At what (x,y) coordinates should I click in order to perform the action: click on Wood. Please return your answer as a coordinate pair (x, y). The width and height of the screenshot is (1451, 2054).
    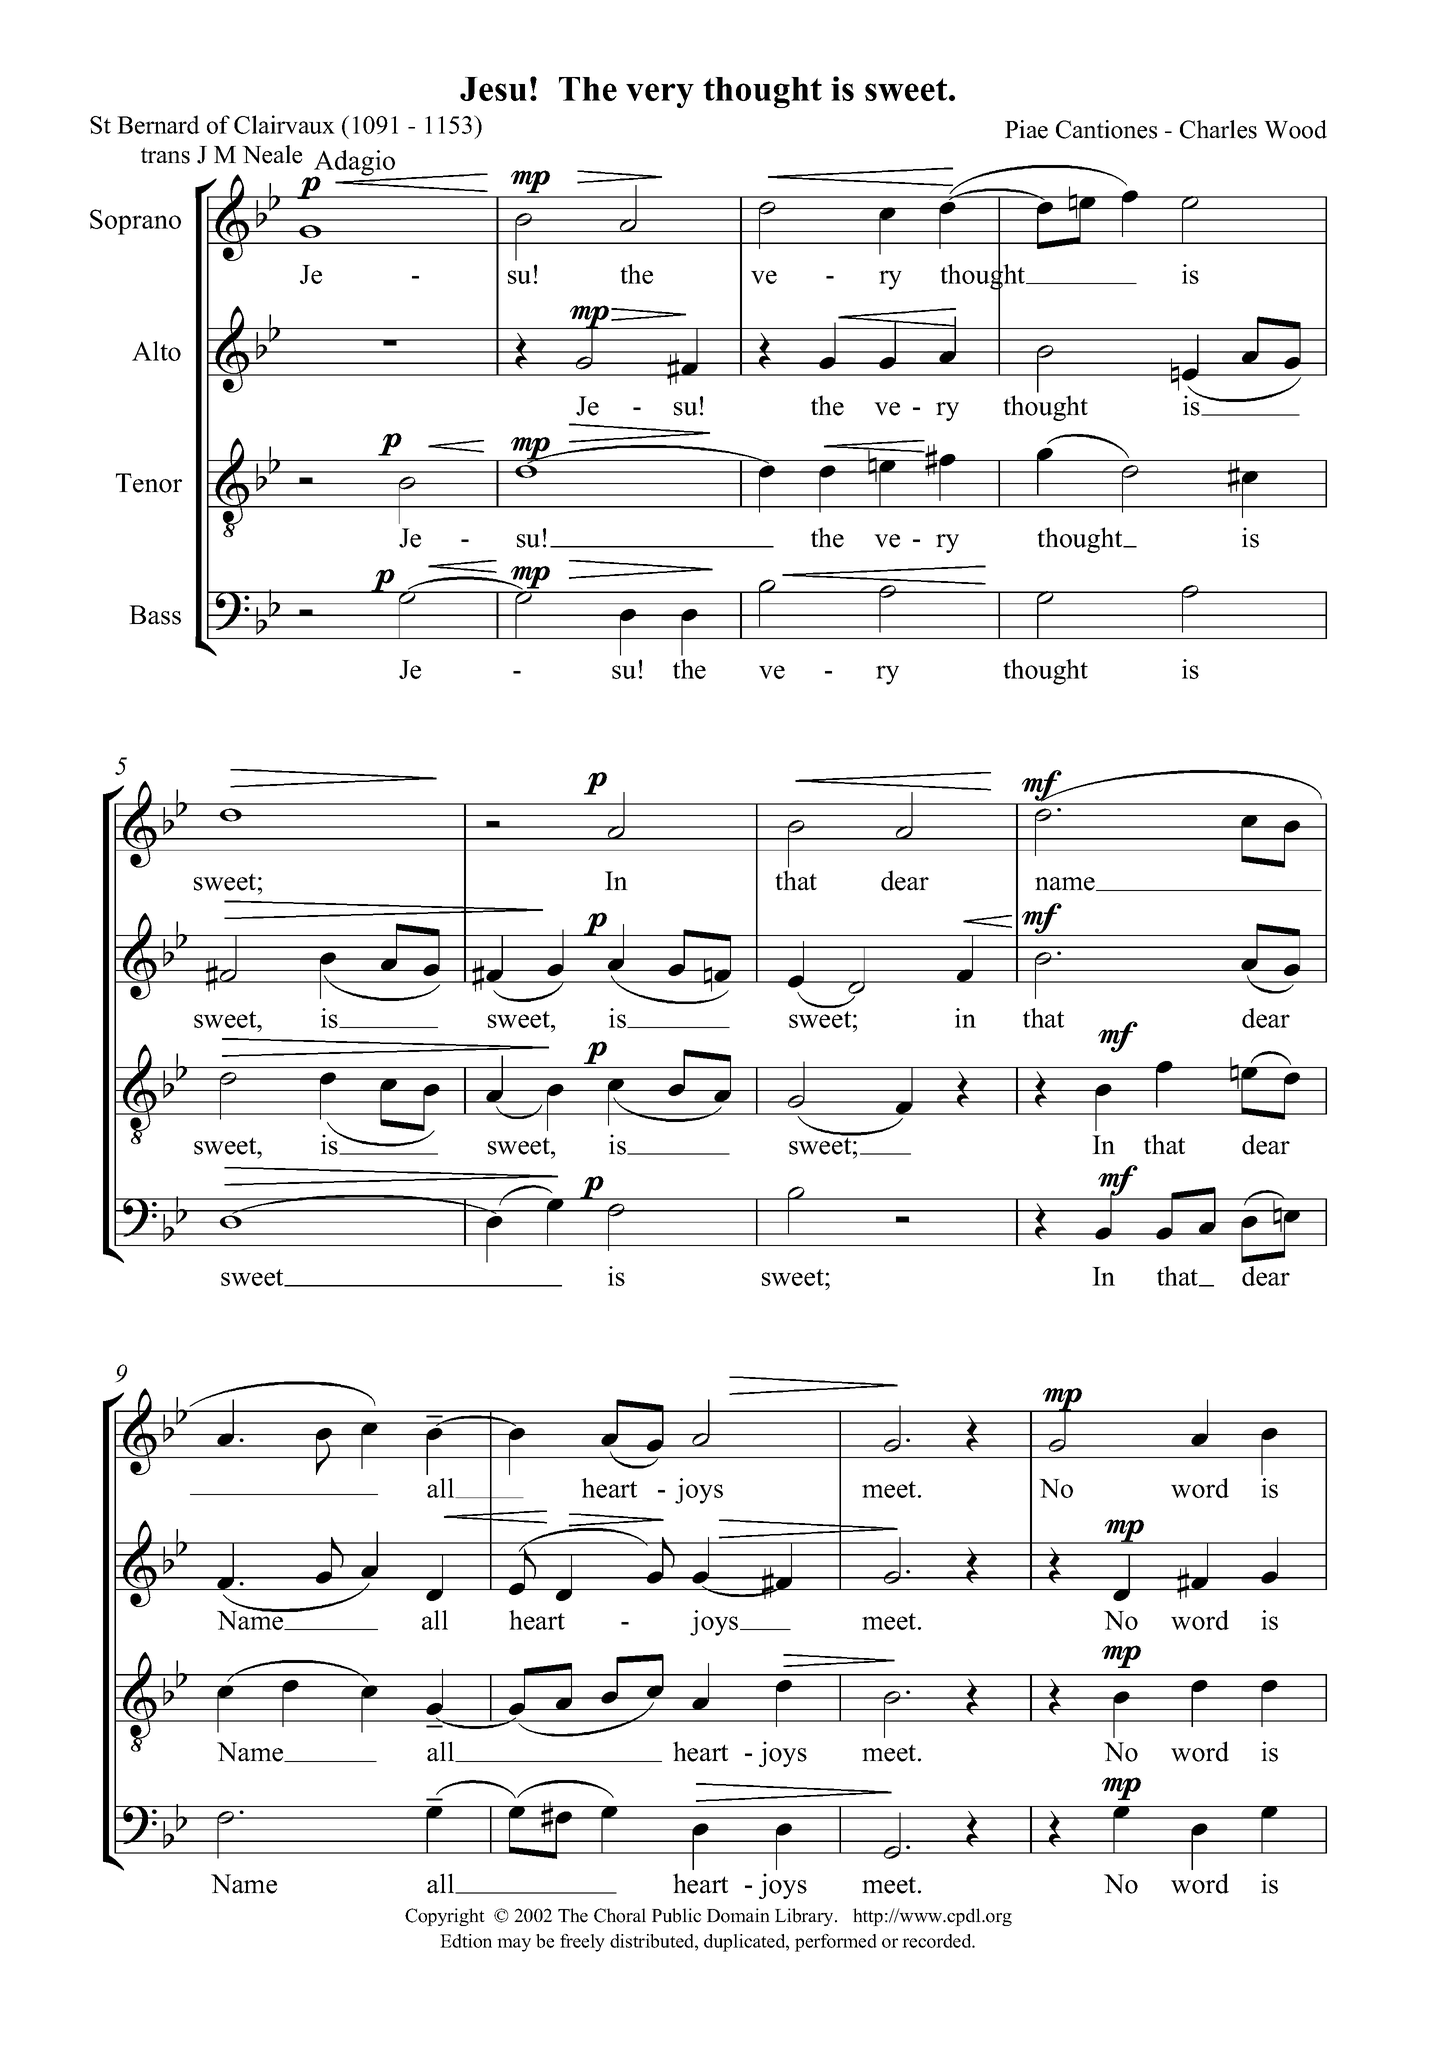
    Looking at the image, I should click on (1295, 129).
